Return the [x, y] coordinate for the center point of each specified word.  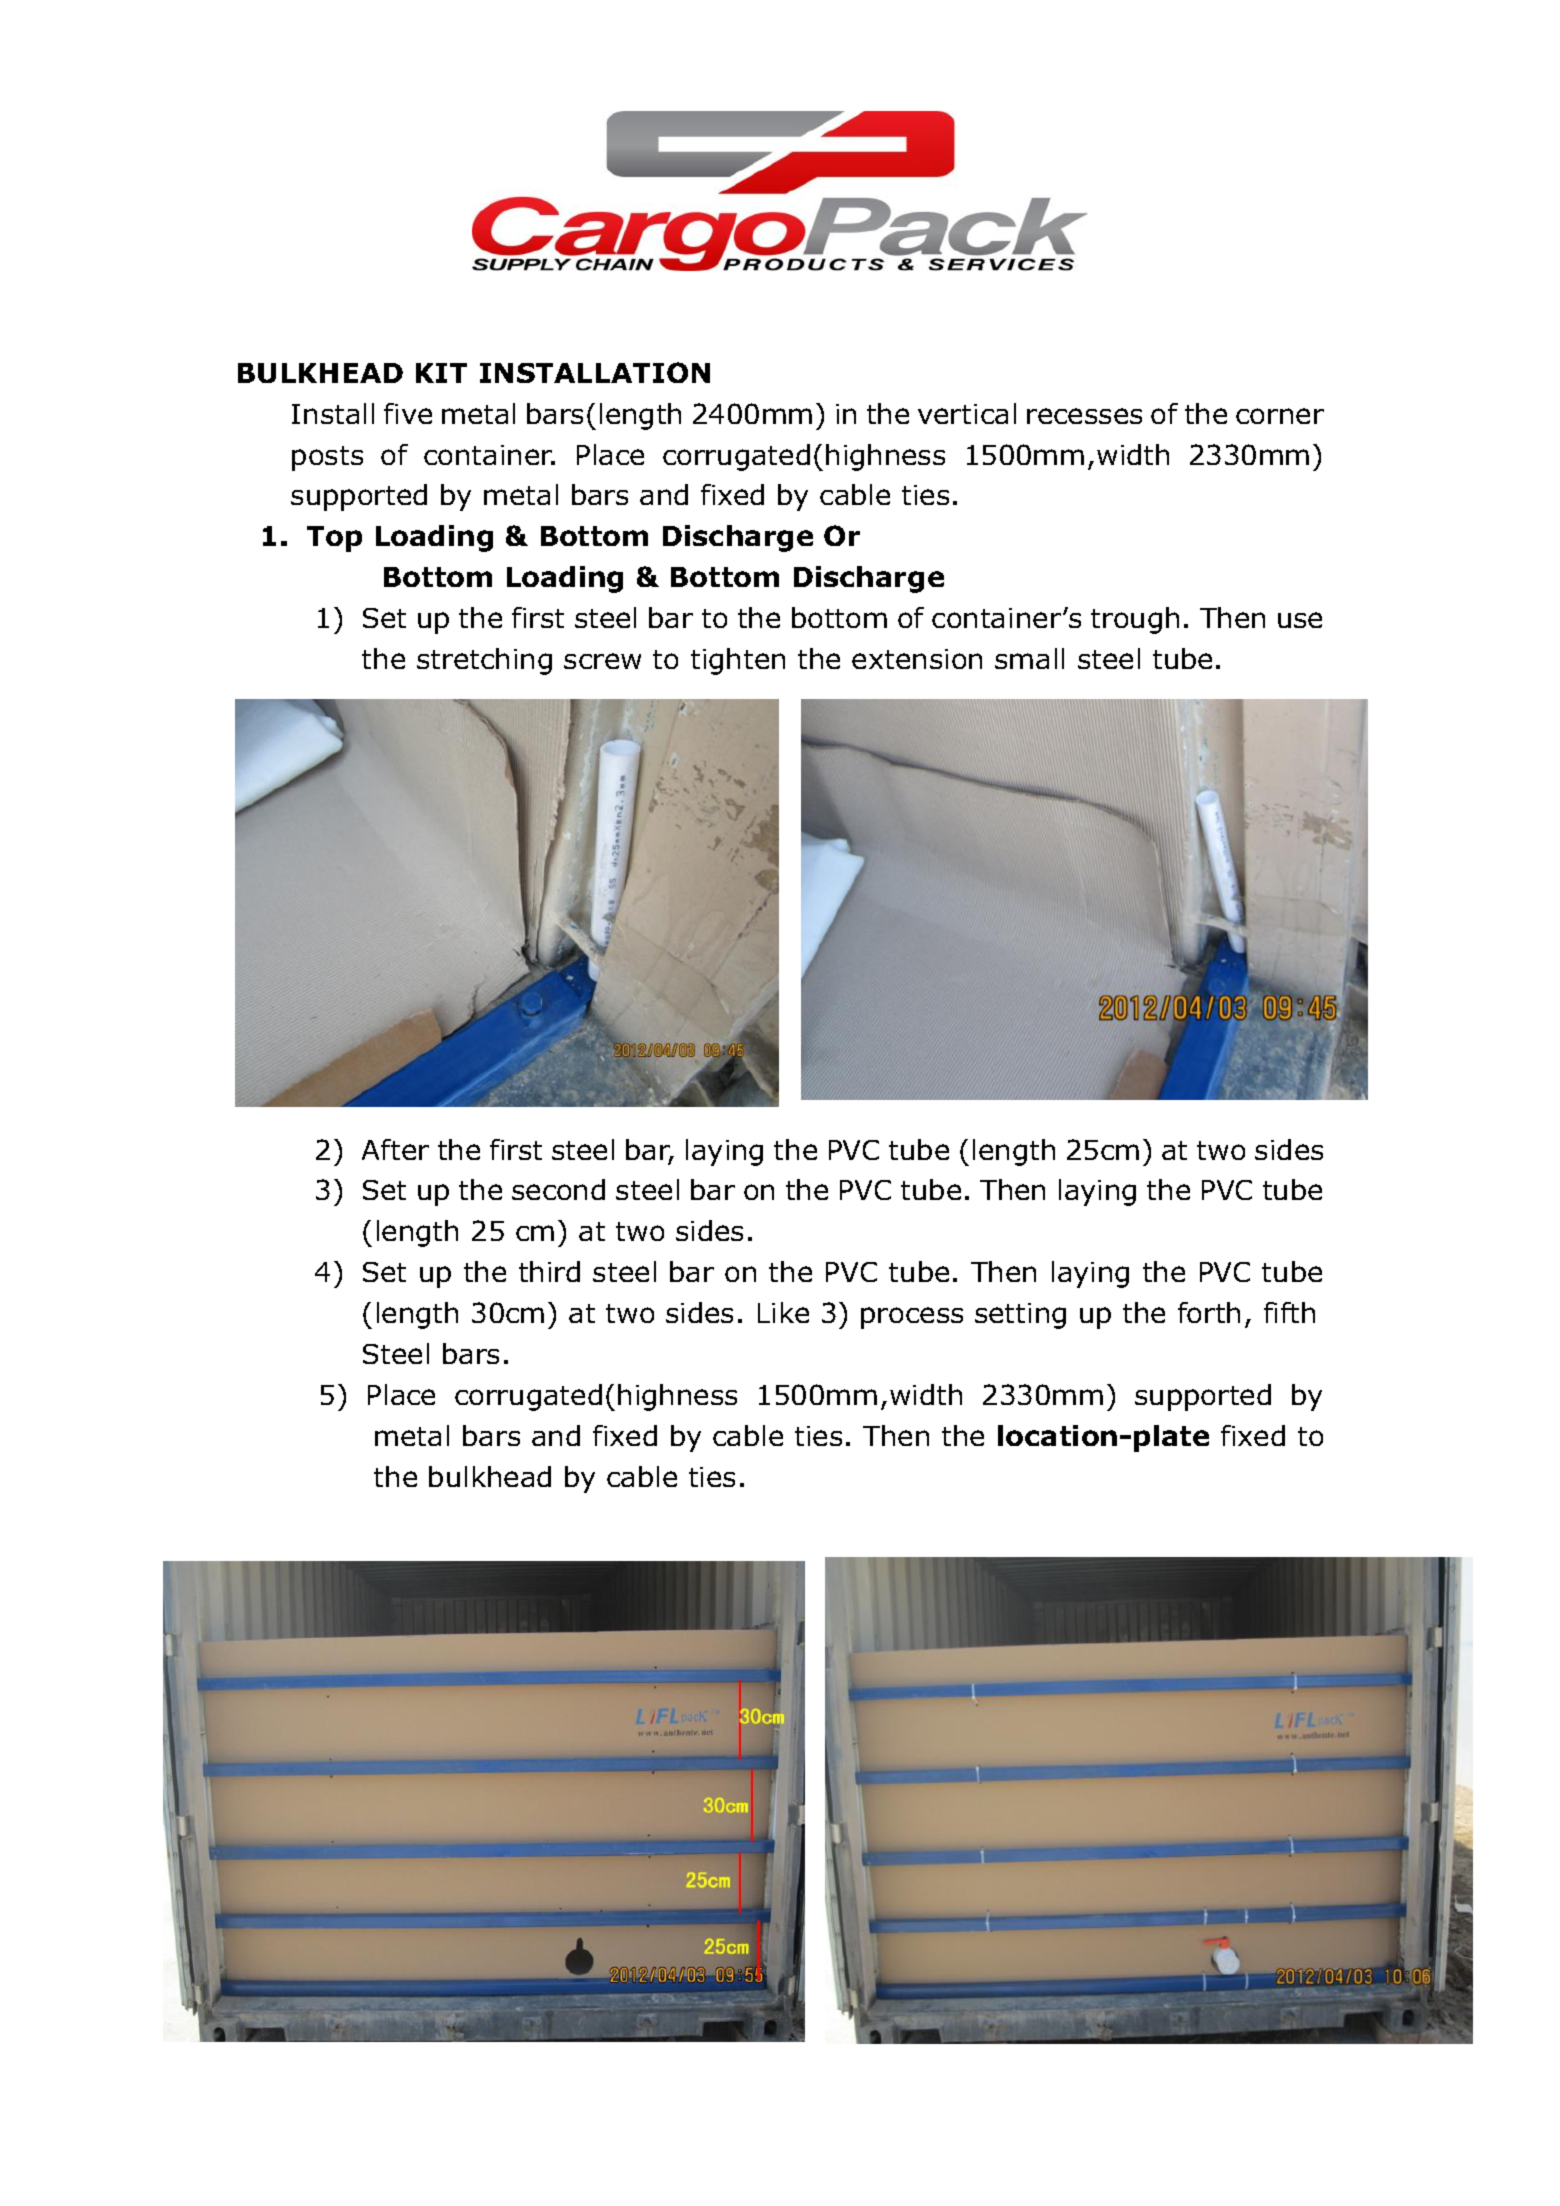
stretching [484, 661]
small [1029, 658]
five [408, 413]
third [549, 1271]
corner [1280, 416]
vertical [967, 413]
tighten [738, 661]
